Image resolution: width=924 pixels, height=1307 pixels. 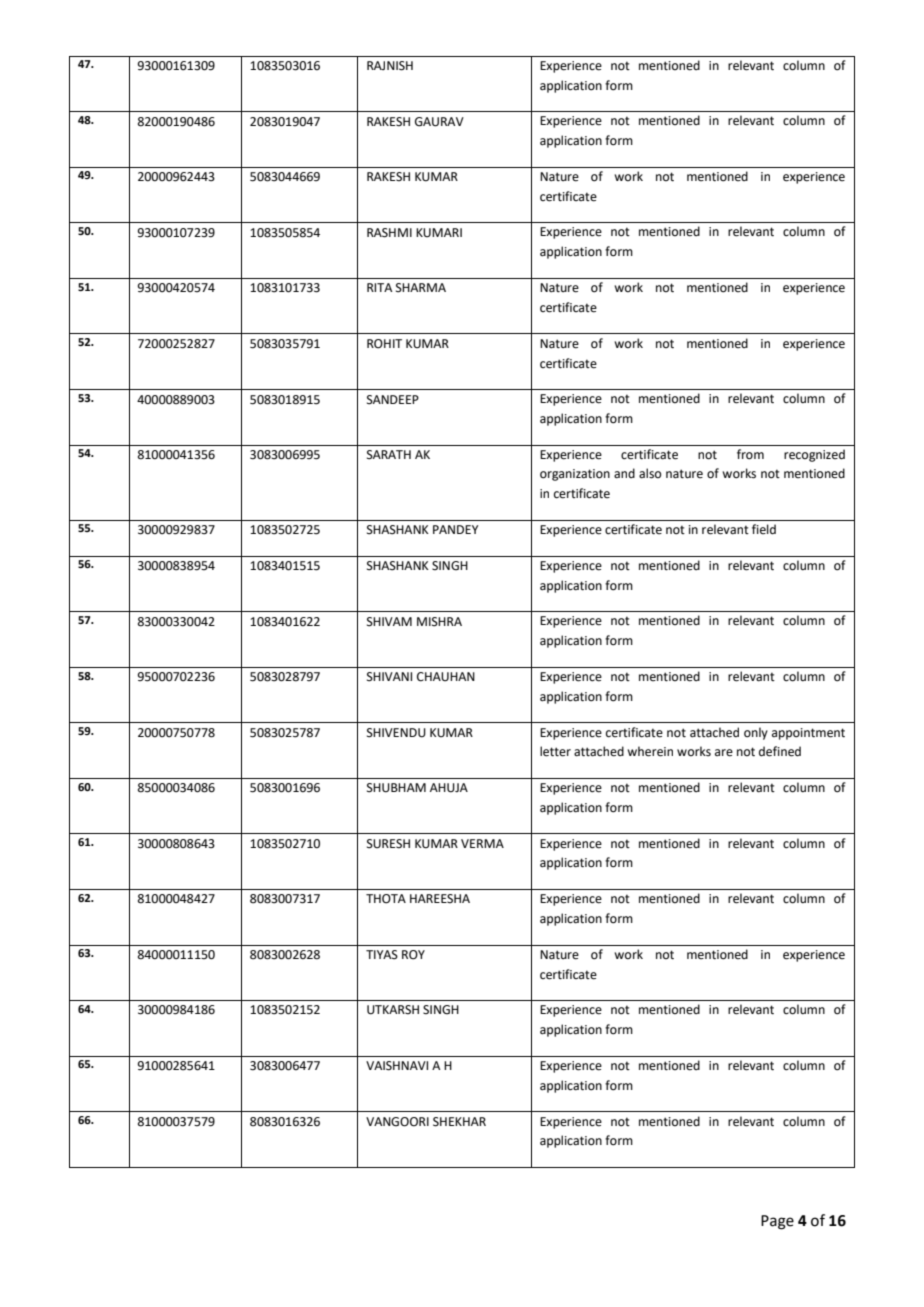 I want to click on VERMA, so click(x=482, y=843).
